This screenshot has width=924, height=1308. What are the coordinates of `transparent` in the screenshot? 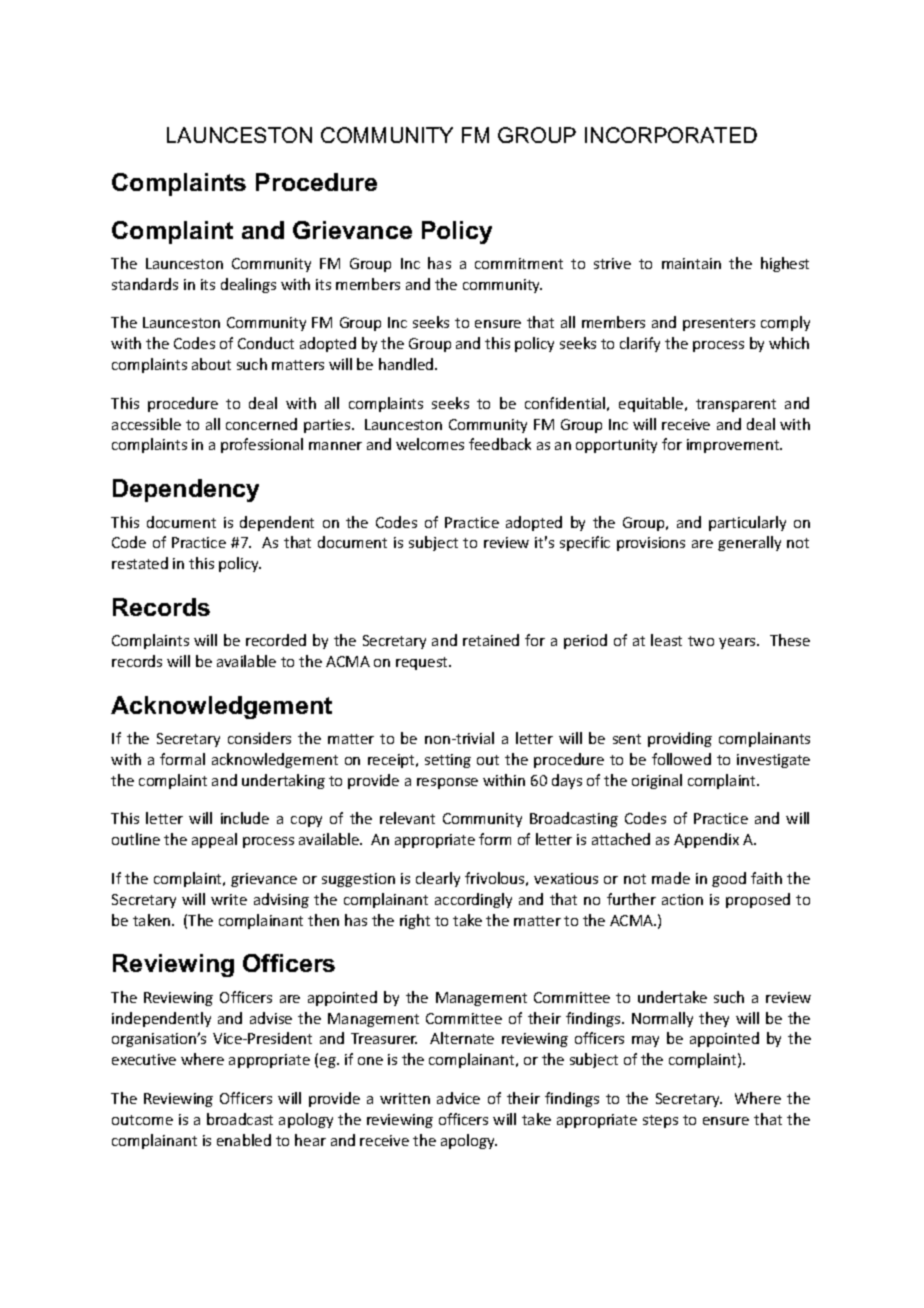 It's located at (736, 405).
